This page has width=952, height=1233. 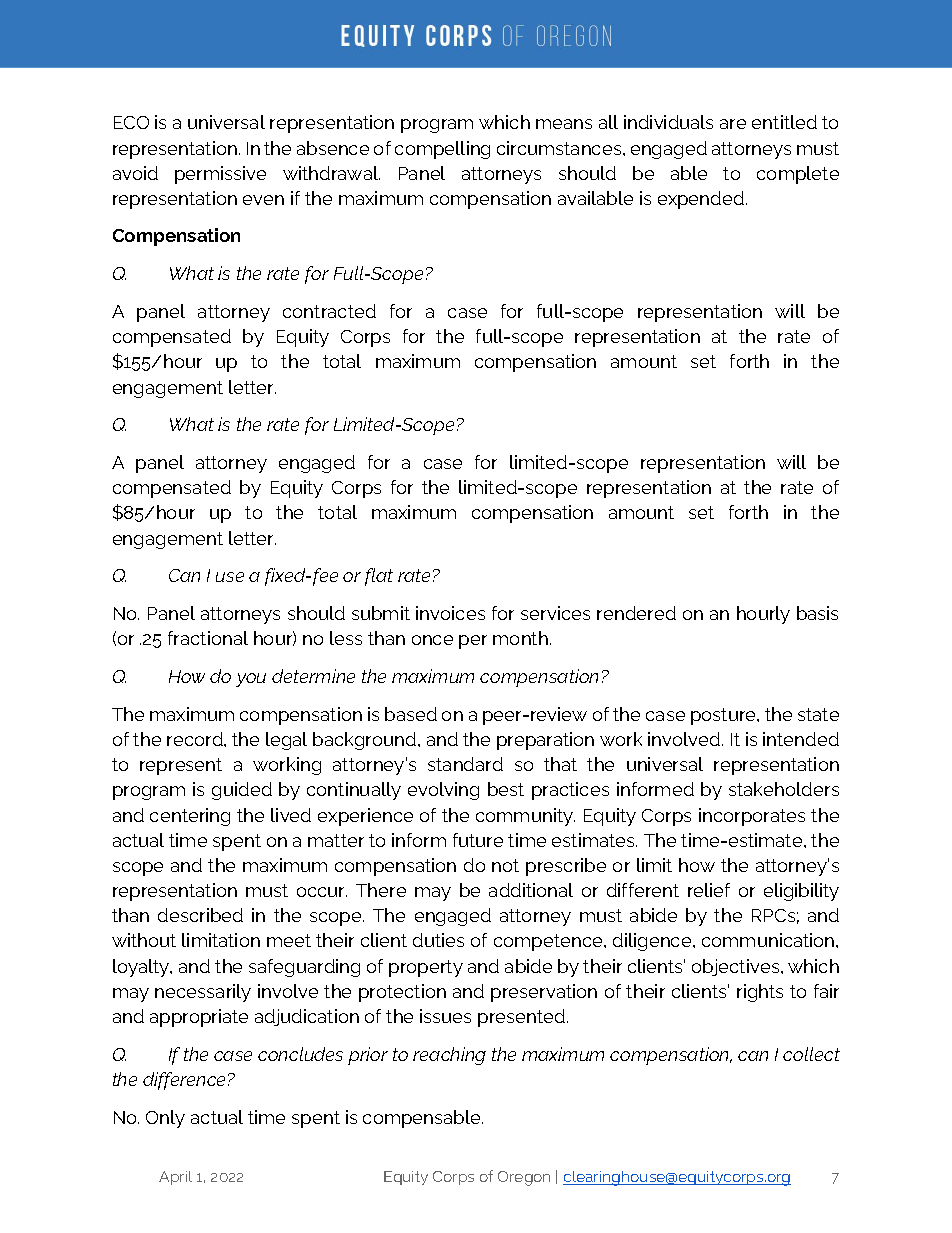 I want to click on contracted, so click(x=329, y=311).
